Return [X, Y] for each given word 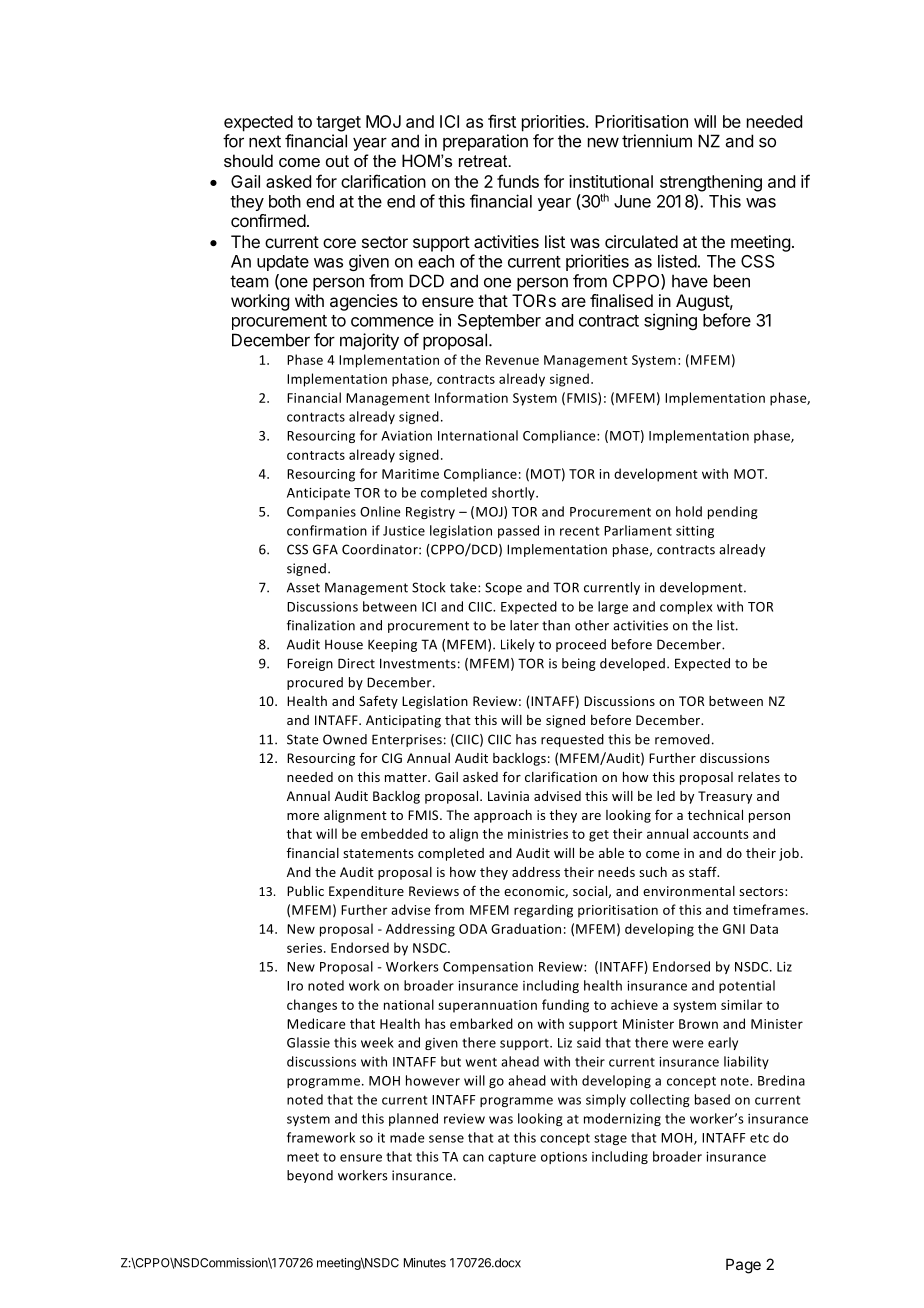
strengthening [711, 183]
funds [518, 181]
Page [743, 1266]
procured [315, 683]
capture [512, 1158]
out [337, 161]
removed [682, 739]
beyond [310, 1176]
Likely [518, 645]
